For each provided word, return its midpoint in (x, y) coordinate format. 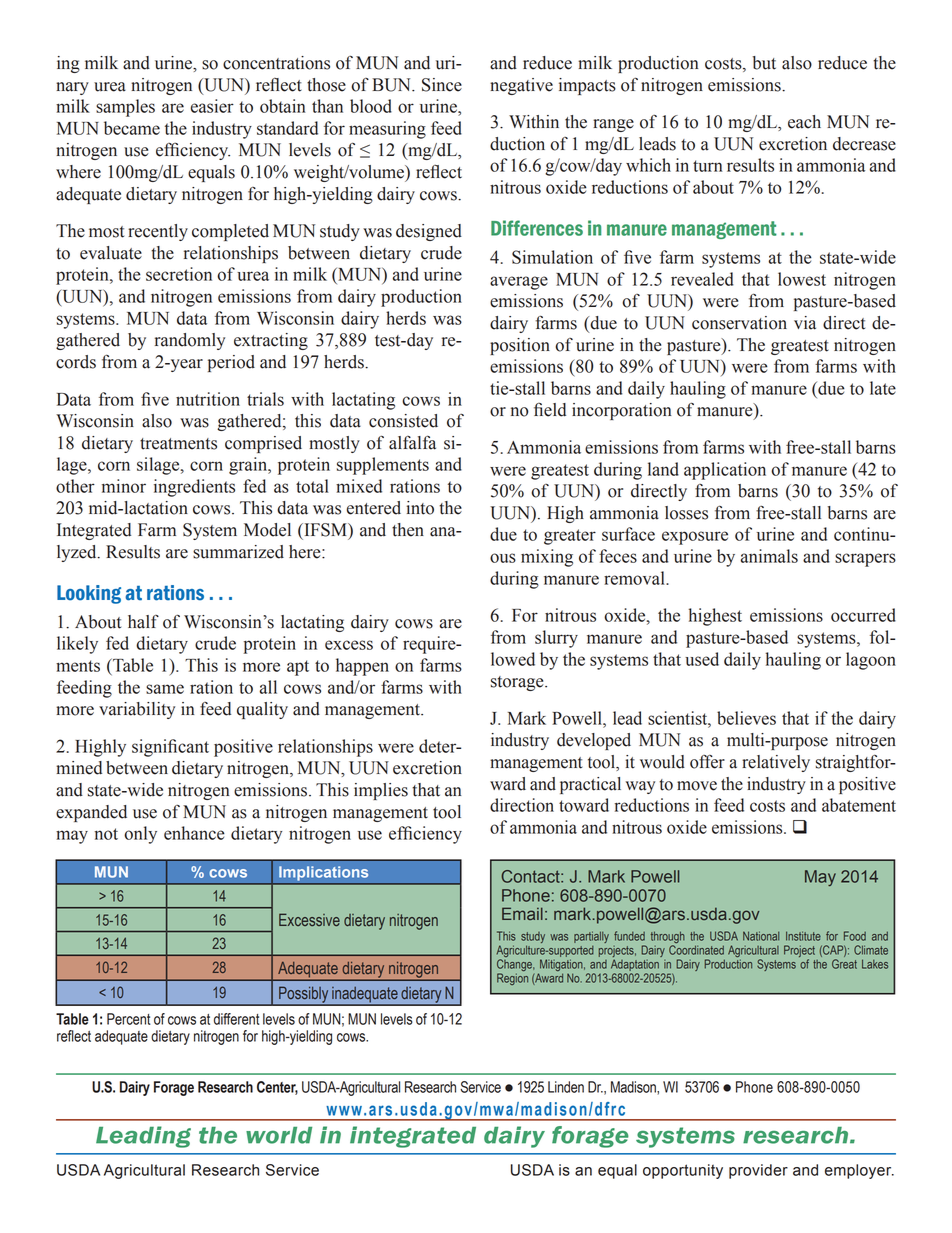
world (279, 1135)
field (550, 410)
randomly (190, 341)
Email (522, 913)
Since (442, 85)
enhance (194, 833)
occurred (863, 615)
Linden (566, 1087)
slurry (556, 639)
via (805, 323)
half (143, 622)
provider (758, 1171)
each (804, 122)
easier (212, 106)
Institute (803, 936)
